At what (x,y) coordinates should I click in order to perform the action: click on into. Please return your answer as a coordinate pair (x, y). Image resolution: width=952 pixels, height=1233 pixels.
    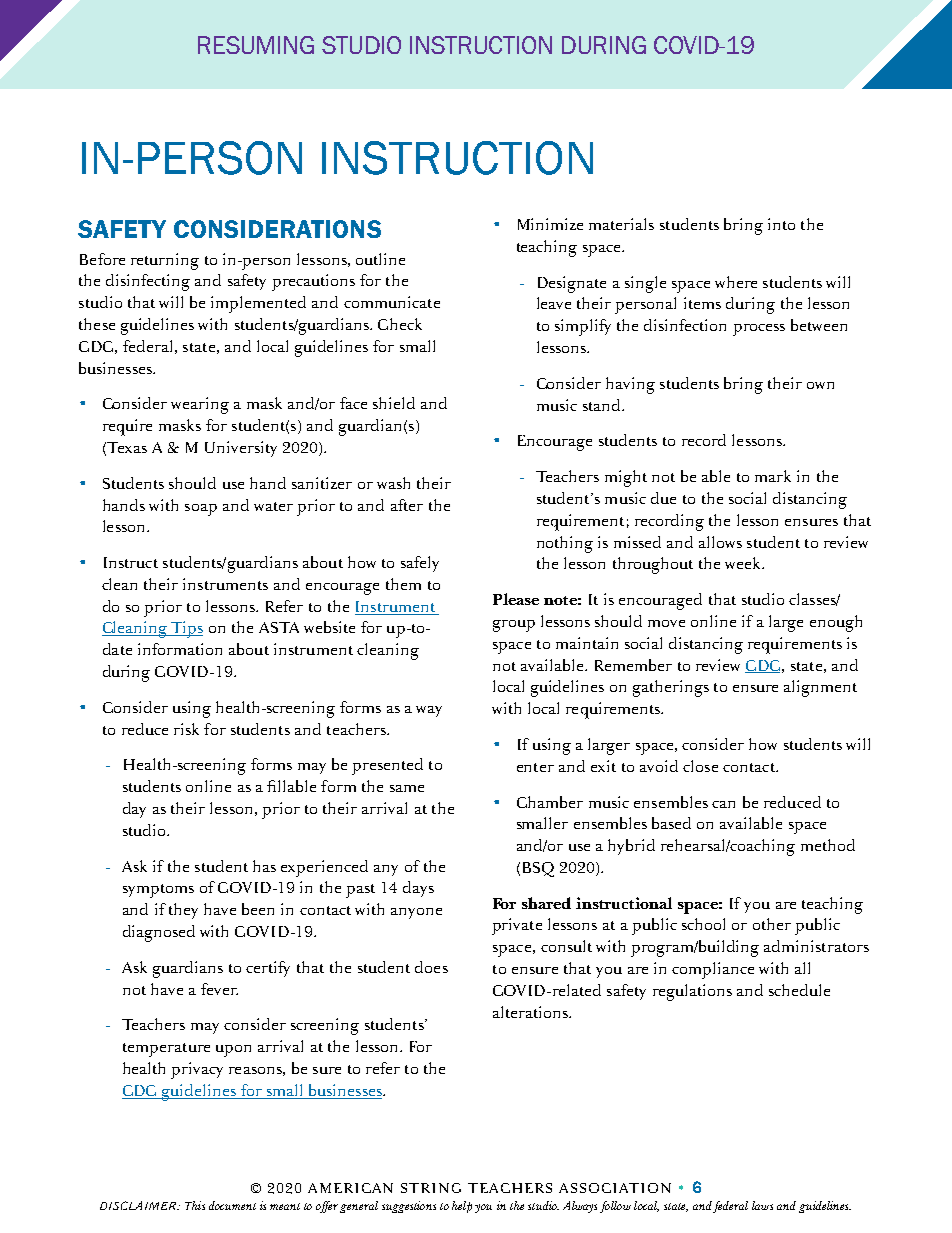
    Looking at the image, I should click on (781, 224).
